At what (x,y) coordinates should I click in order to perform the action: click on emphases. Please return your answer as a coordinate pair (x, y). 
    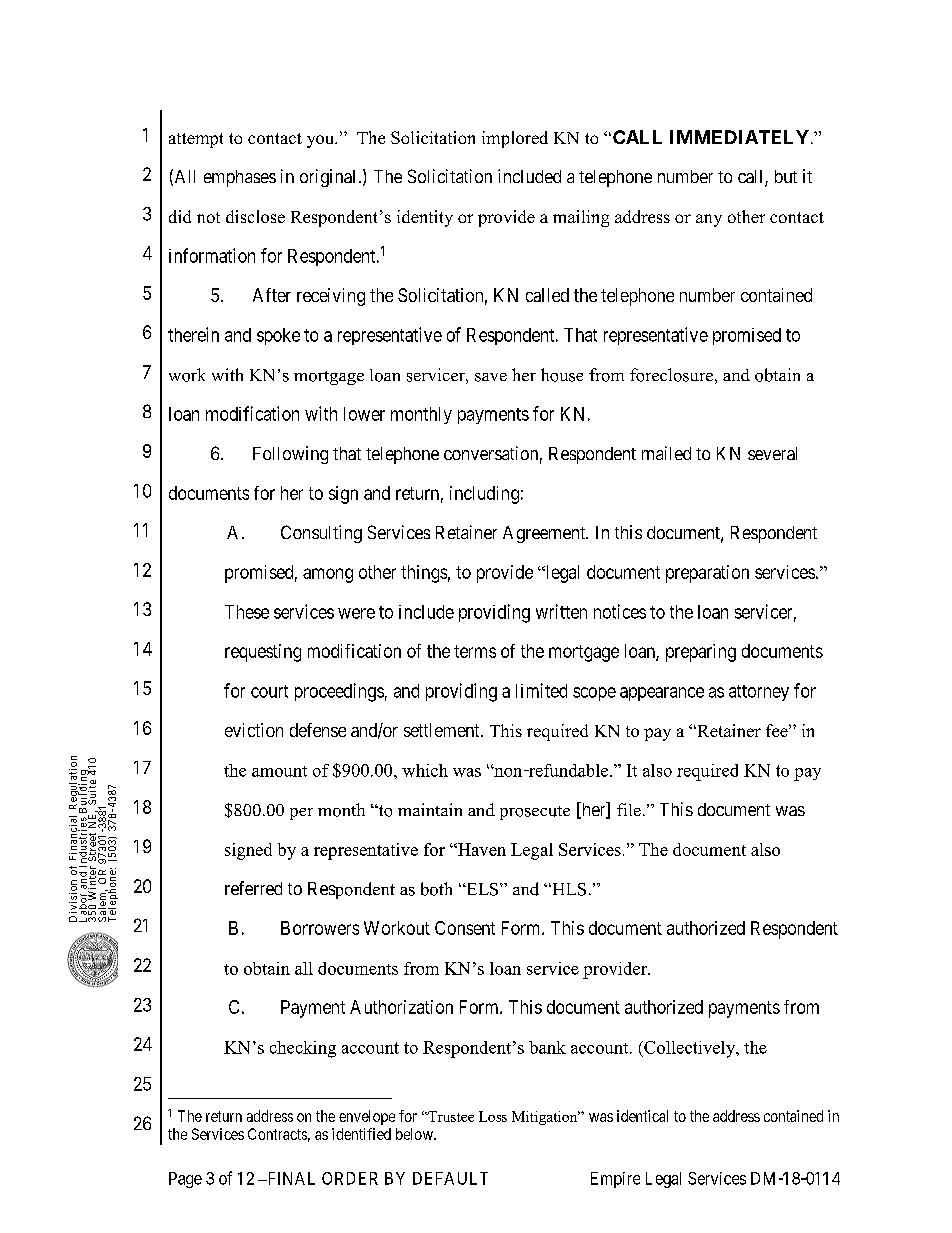
    Looking at the image, I should click on (240, 178).
